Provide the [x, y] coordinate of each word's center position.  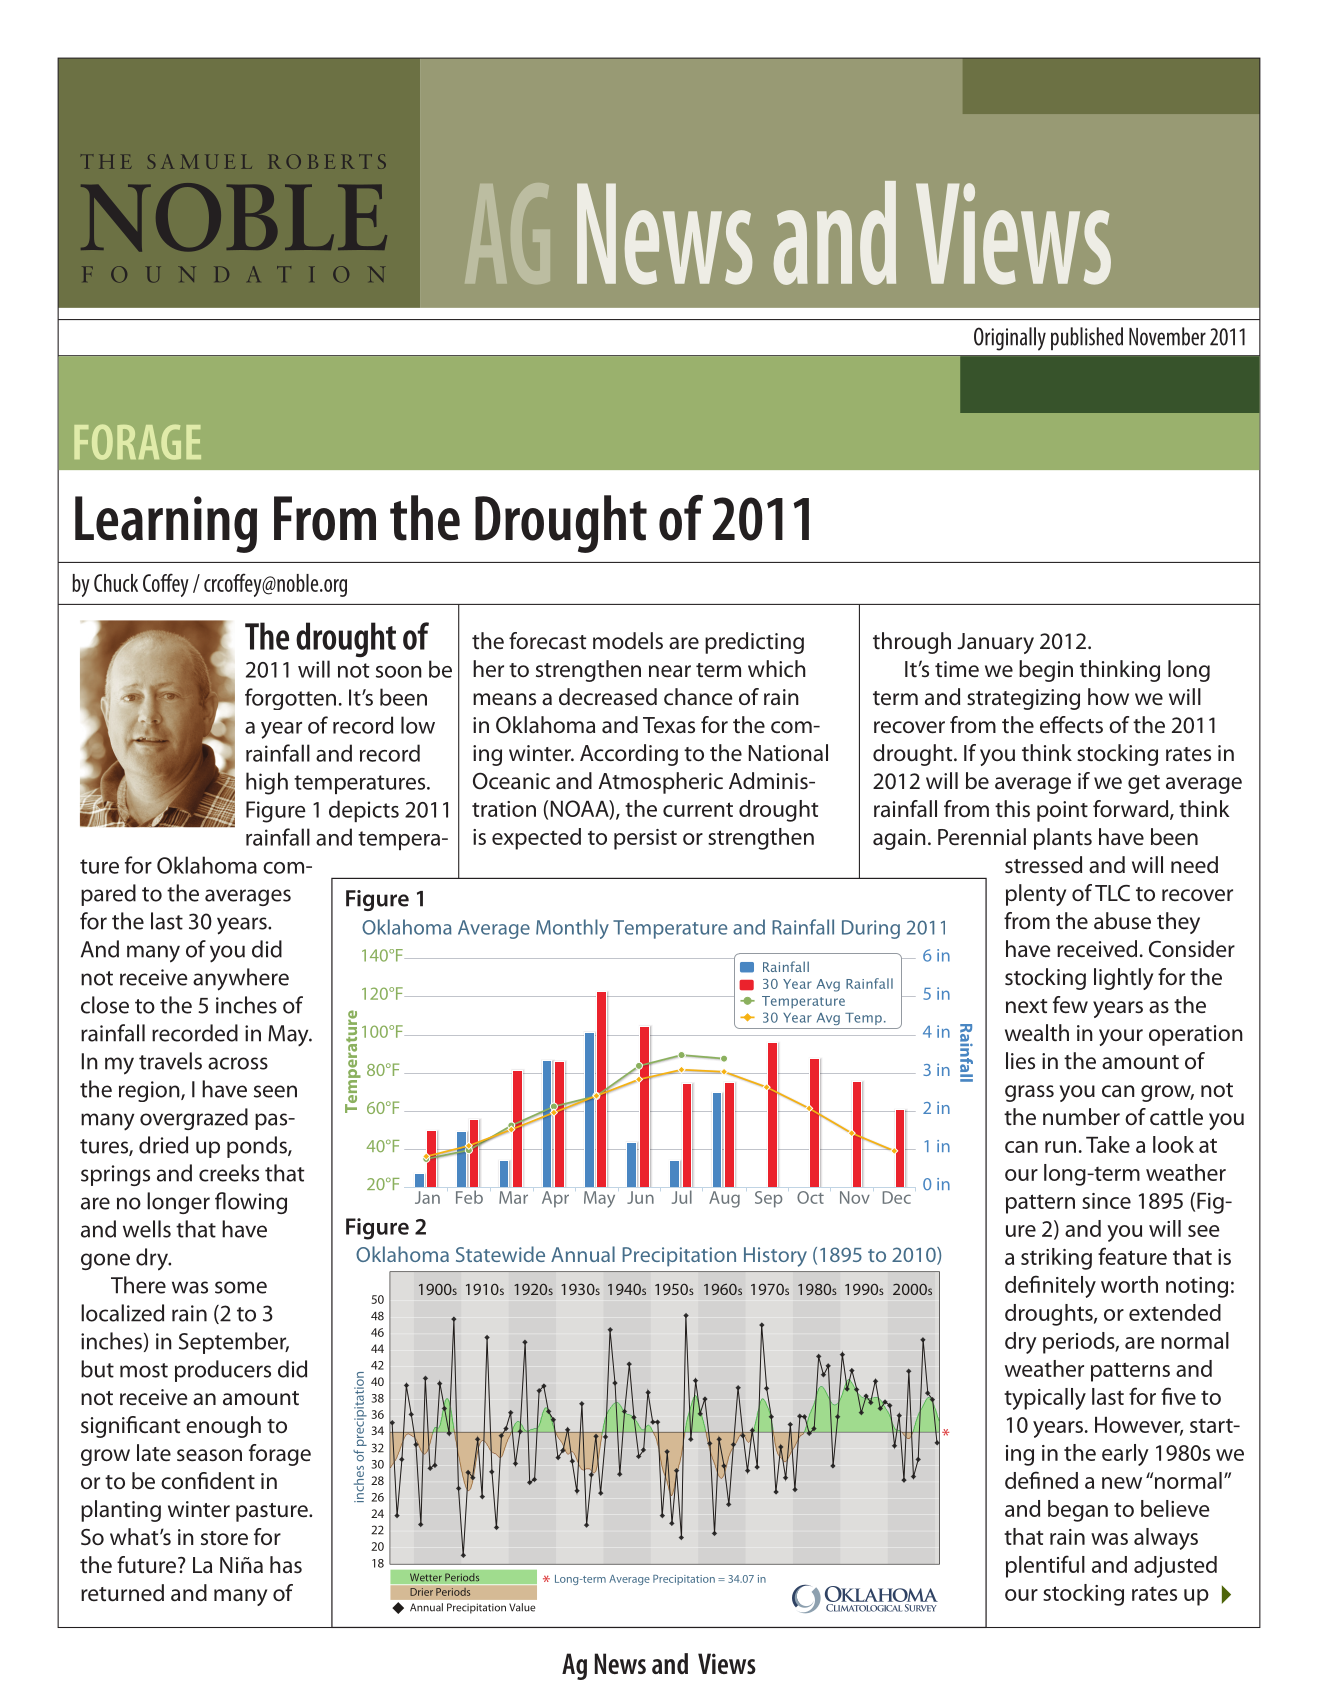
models [628, 641]
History [775, 1257]
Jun [640, 1197]
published [1087, 338]
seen [275, 1091]
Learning [166, 524]
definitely [1050, 1286]
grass [1029, 1093]
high [267, 783]
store [224, 1538]
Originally [1010, 339]
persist [645, 839]
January [995, 643]
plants [1063, 839]
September [234, 1343]
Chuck [116, 583]
